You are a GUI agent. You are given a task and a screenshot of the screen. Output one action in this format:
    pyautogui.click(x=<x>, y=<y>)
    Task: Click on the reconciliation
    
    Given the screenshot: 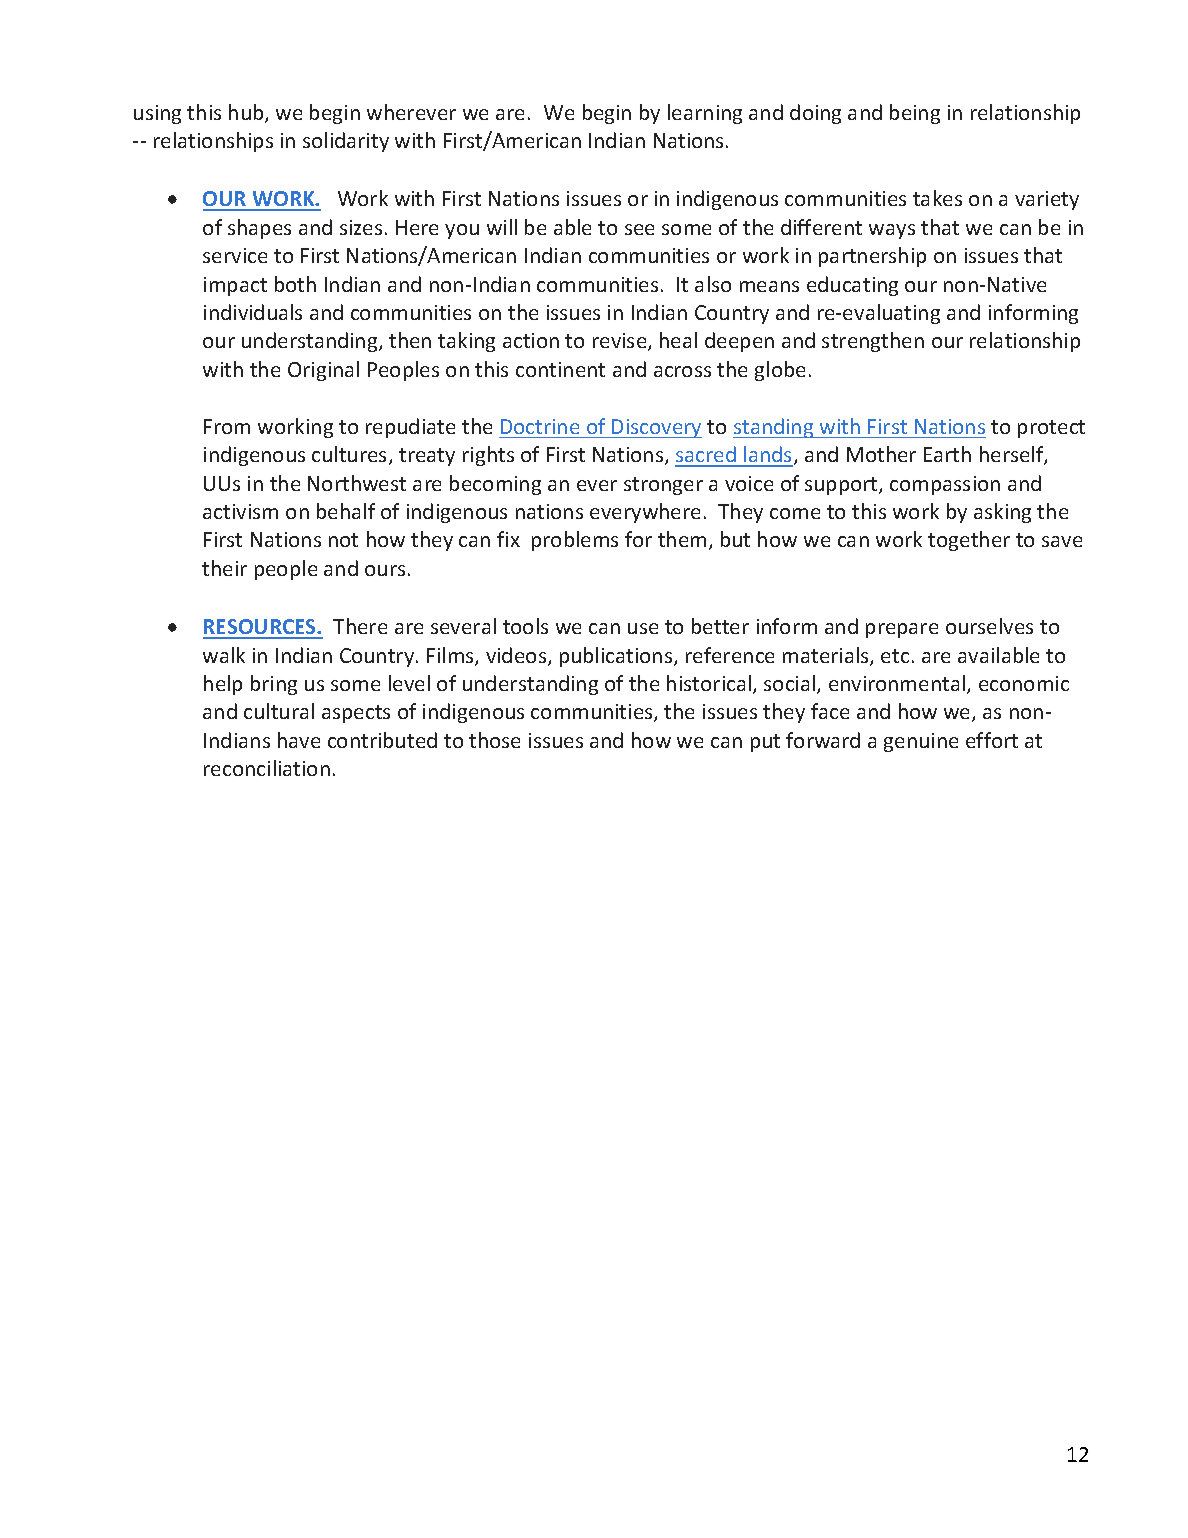 What is the action you would take?
    pyautogui.click(x=267, y=768)
